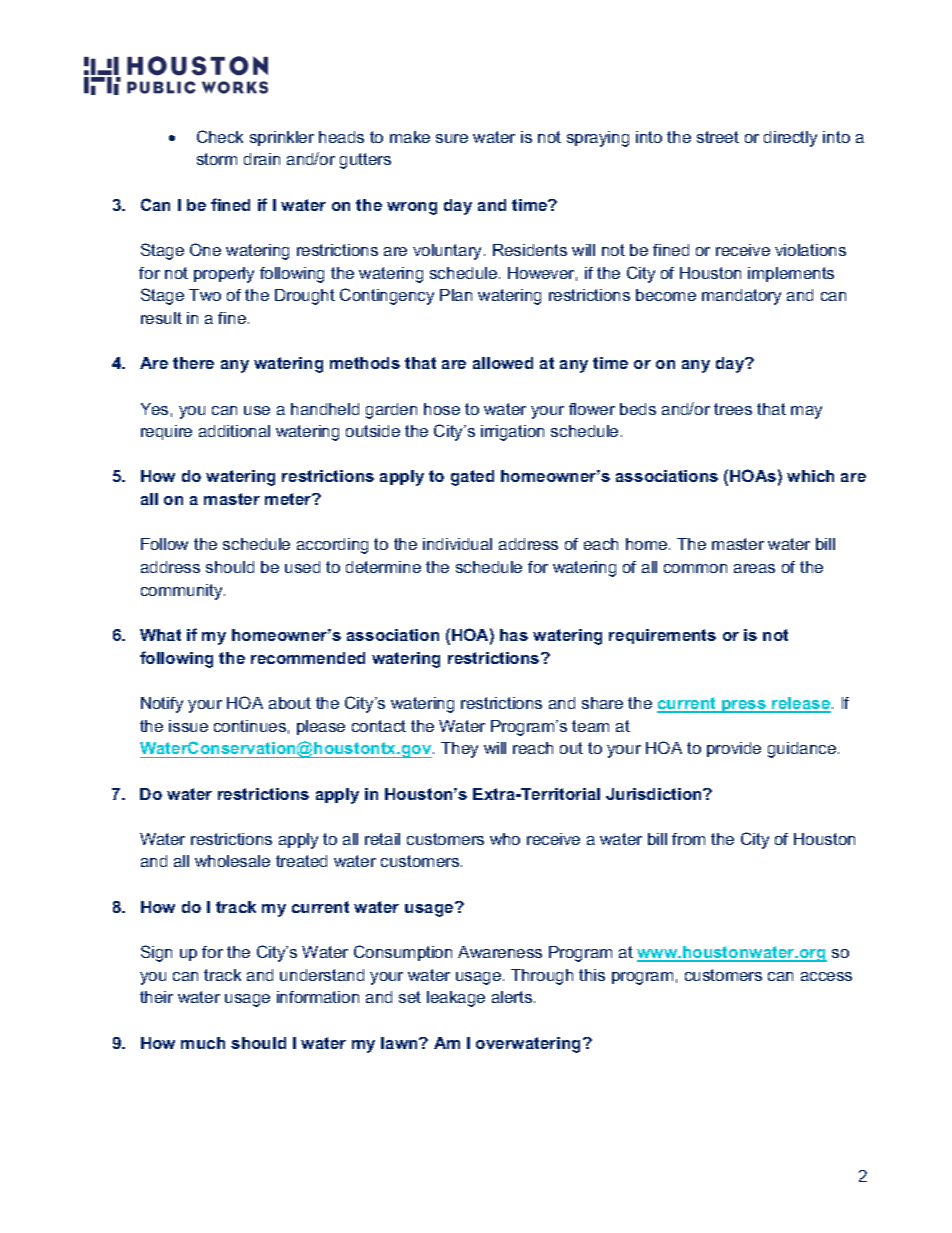 The height and width of the page is (1233, 952). Describe the element at coordinates (718, 137) in the page. I see `street` at that location.
